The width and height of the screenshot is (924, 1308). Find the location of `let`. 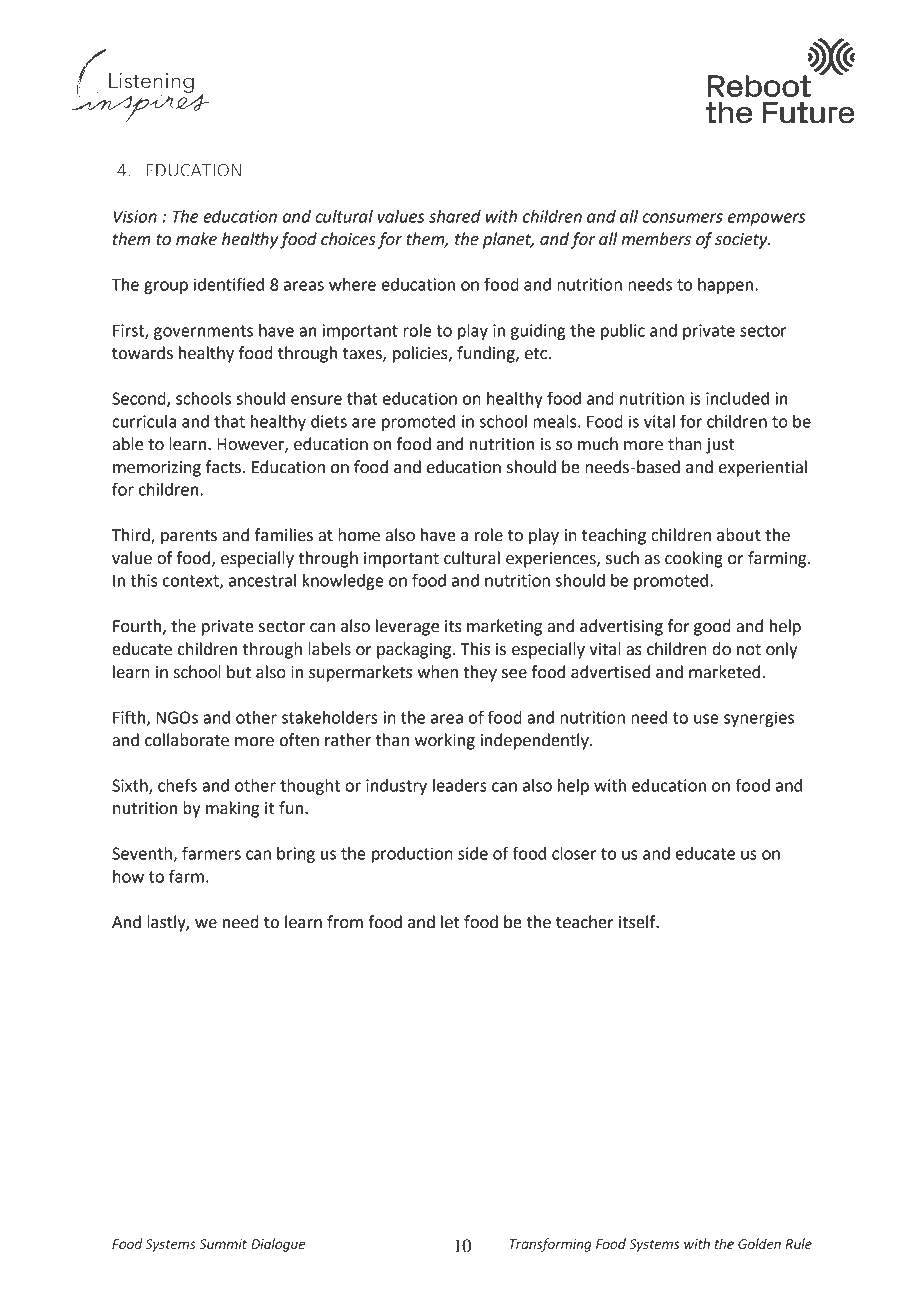

let is located at coordinates (450, 922).
